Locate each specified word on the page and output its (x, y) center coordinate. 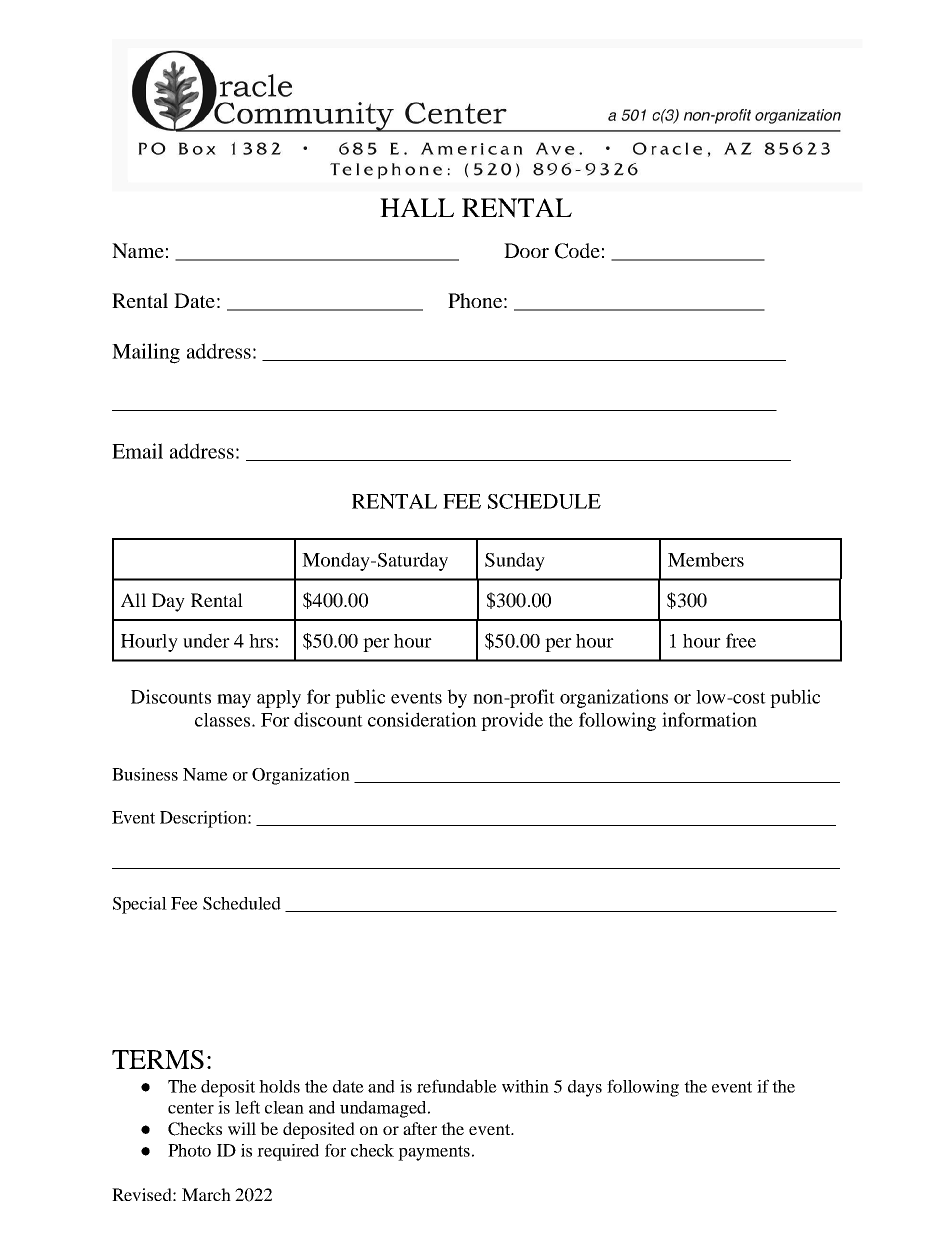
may (234, 701)
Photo (189, 1150)
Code (577, 251)
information (709, 719)
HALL (417, 207)
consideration (422, 719)
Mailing (146, 353)
